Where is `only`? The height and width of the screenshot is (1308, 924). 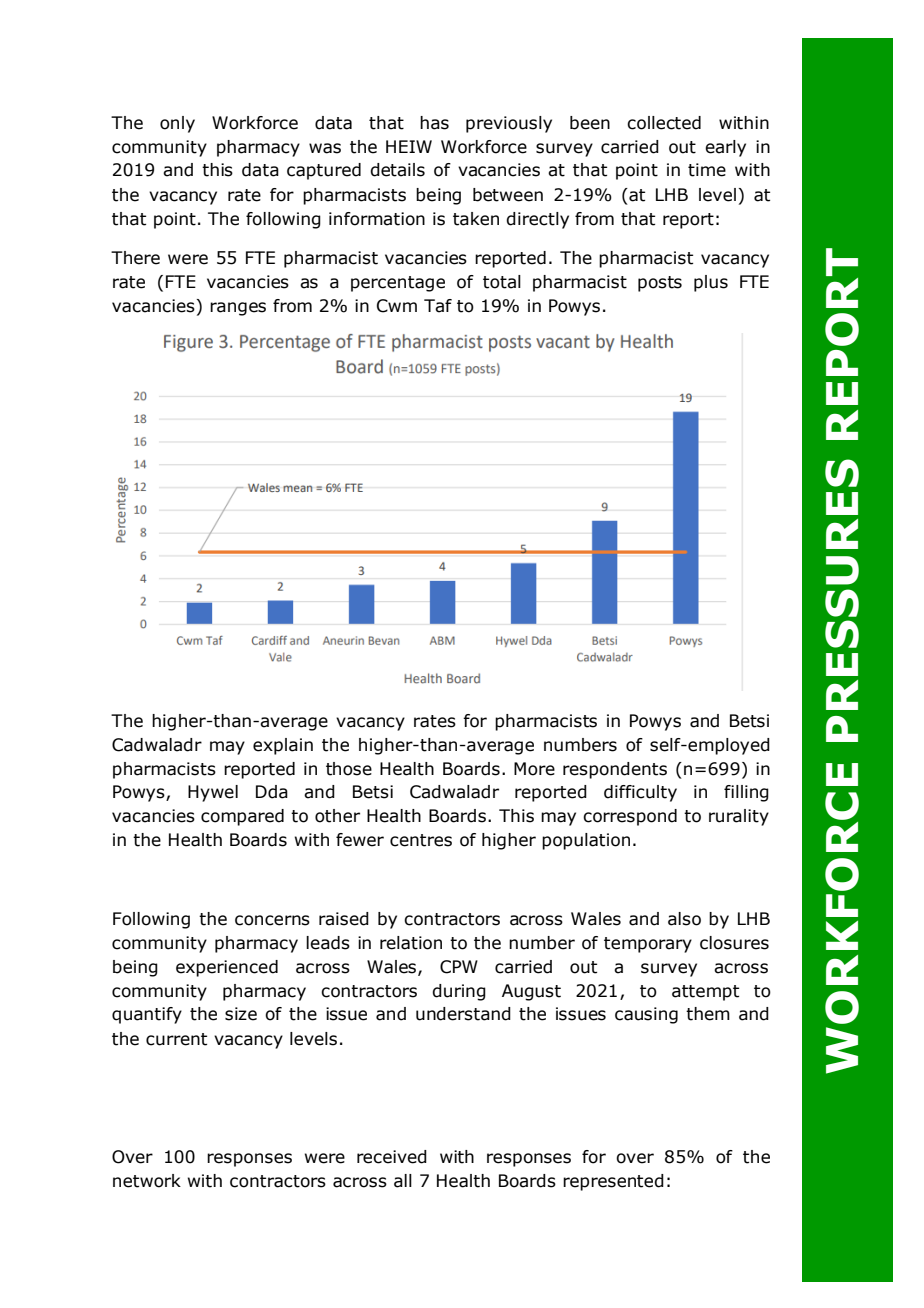 only is located at coordinates (177, 124).
